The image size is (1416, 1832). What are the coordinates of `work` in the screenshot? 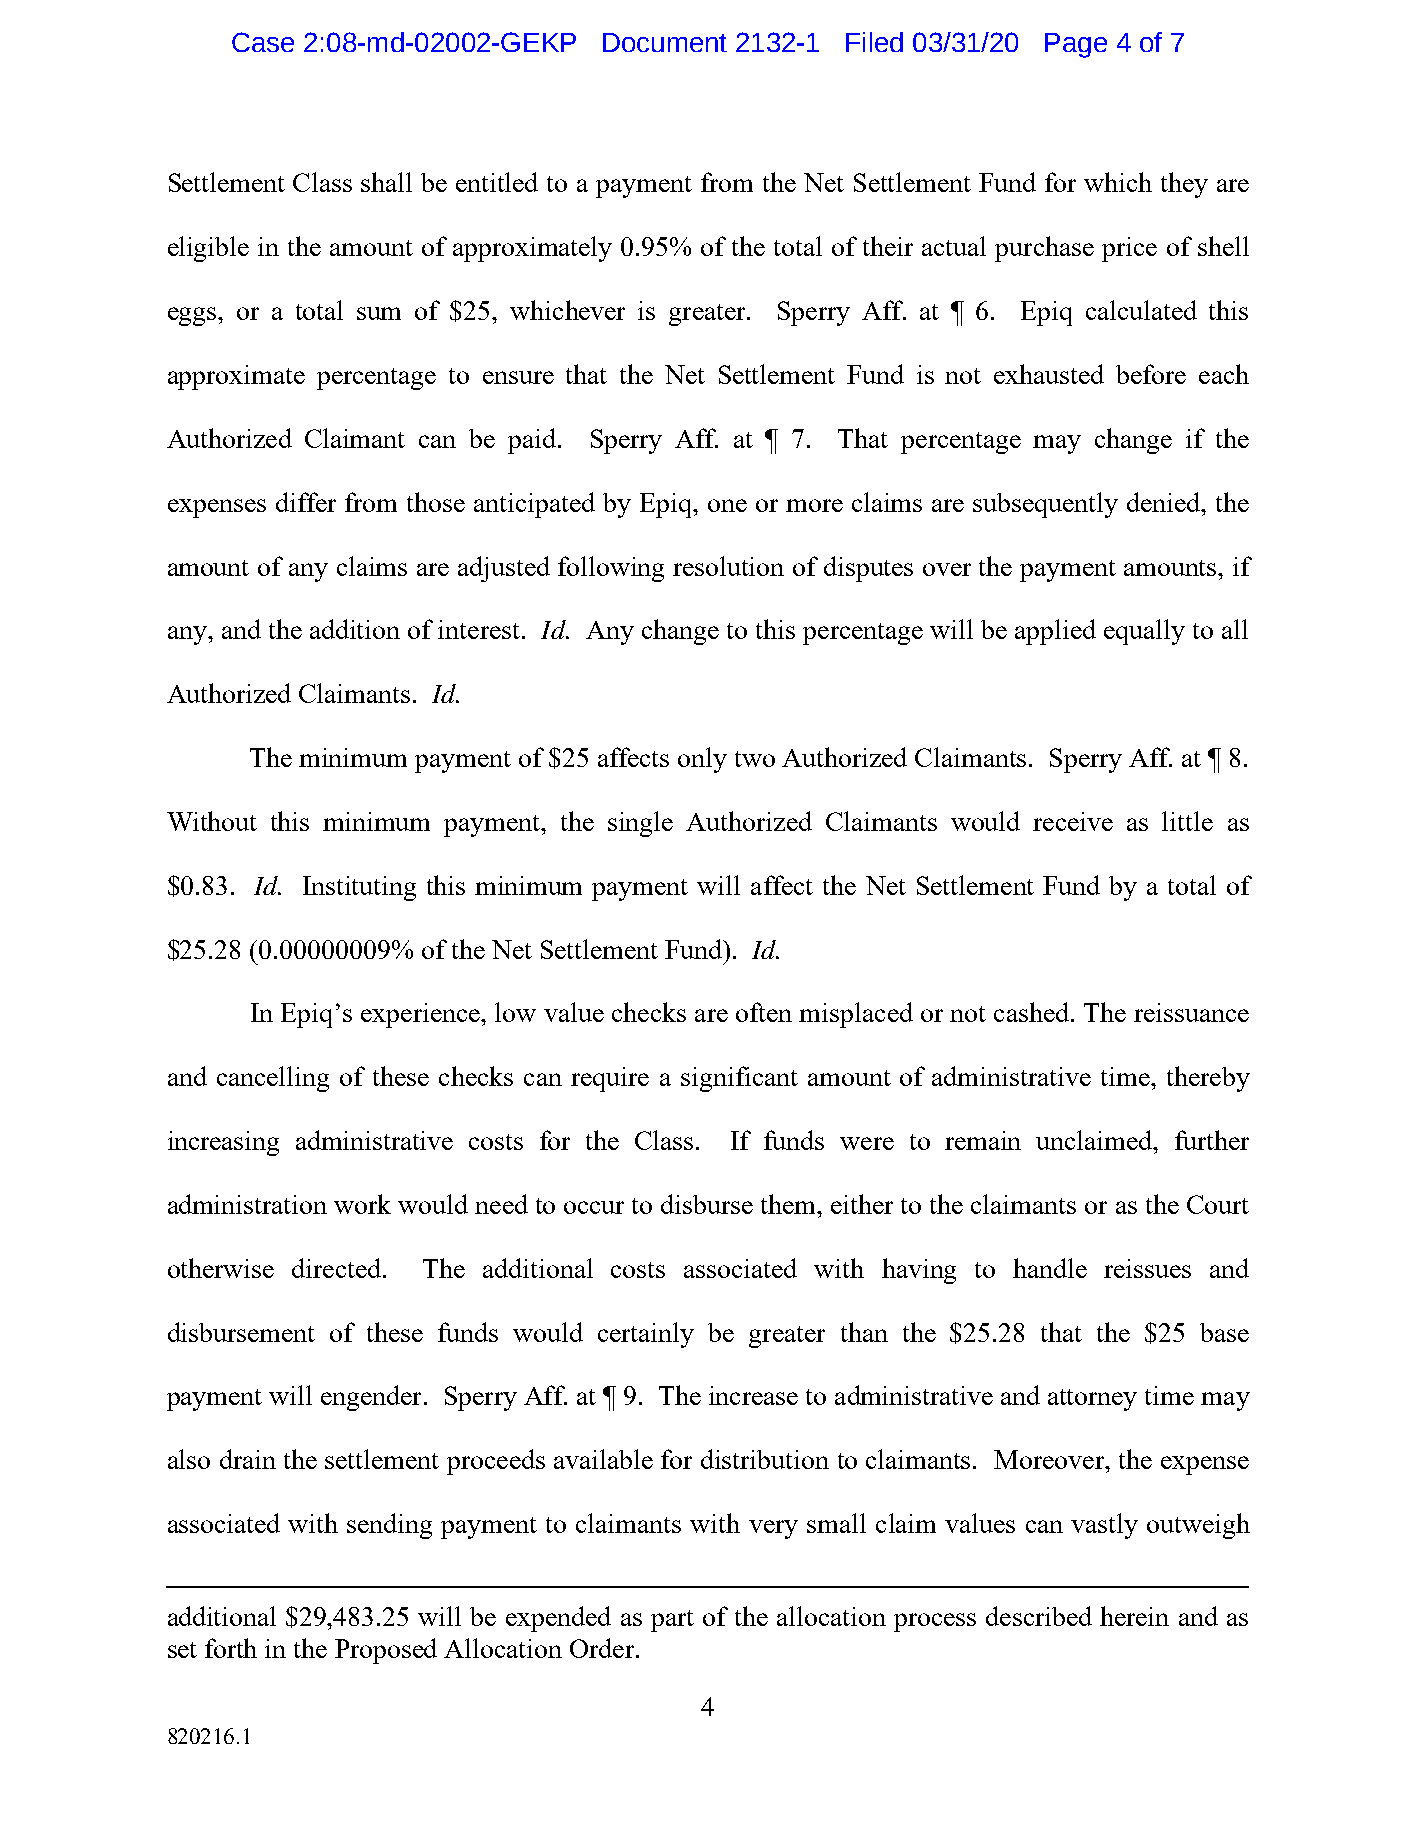 It's located at (362, 1204).
